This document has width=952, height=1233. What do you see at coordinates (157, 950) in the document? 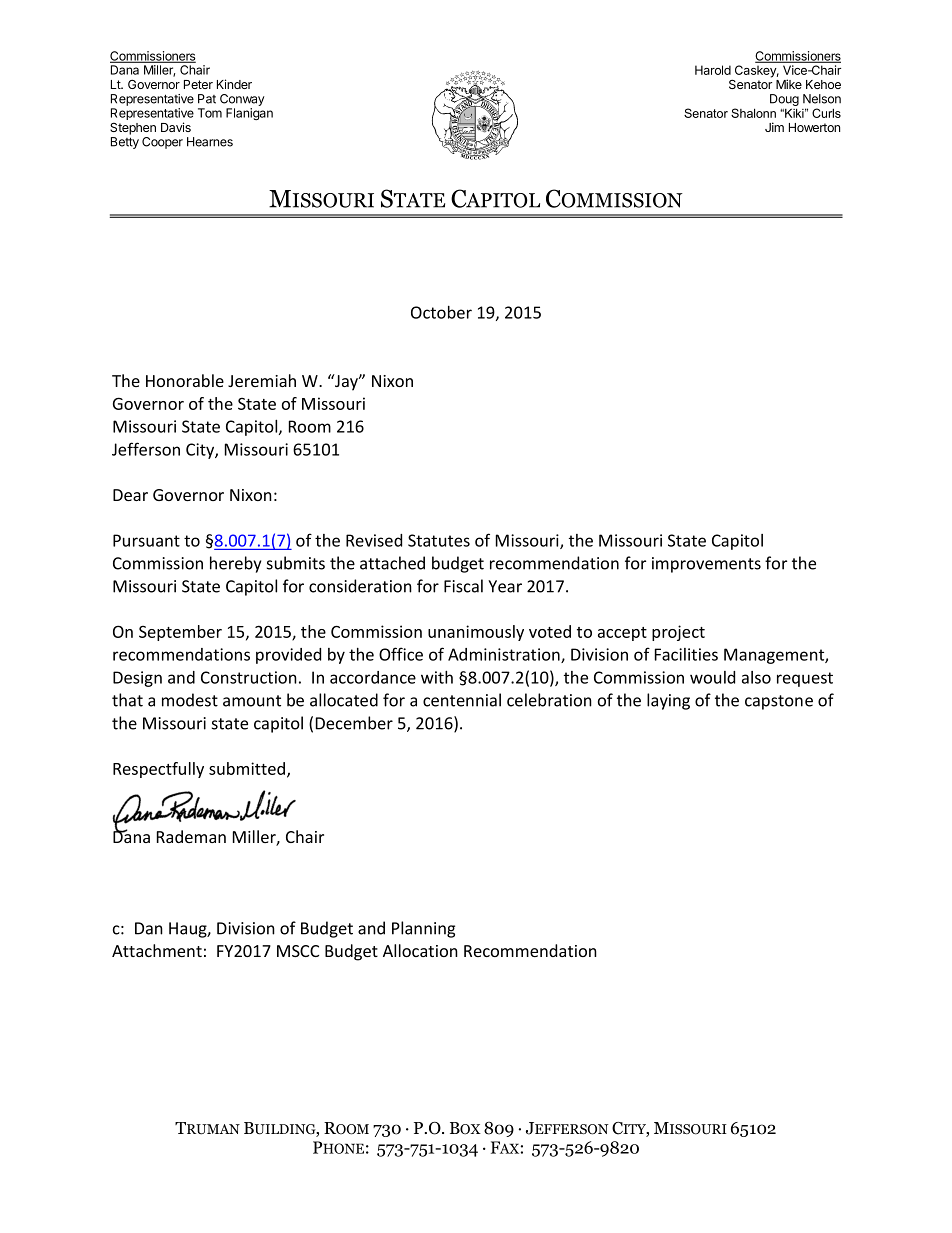
I see `Attachment` at bounding box center [157, 950].
